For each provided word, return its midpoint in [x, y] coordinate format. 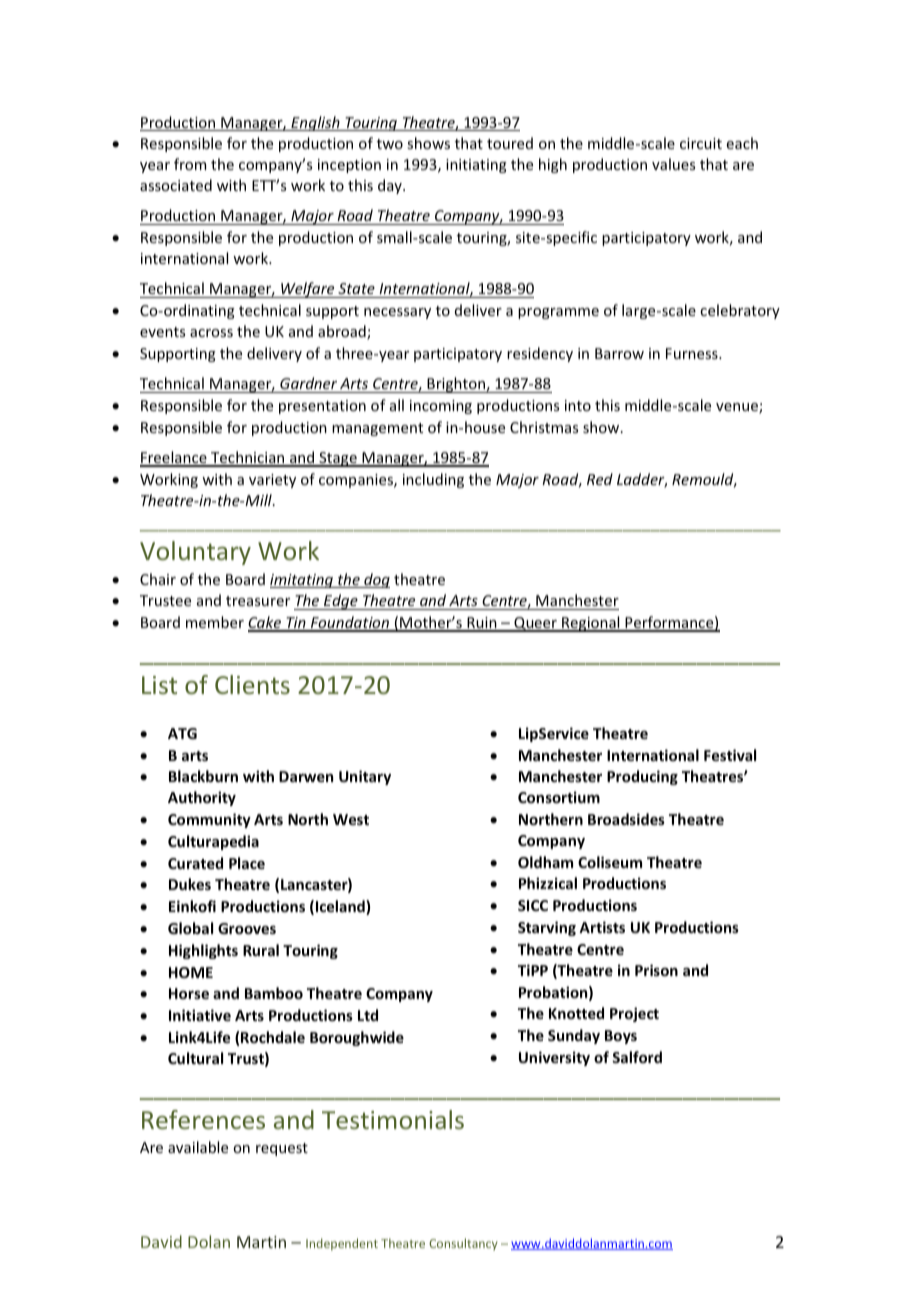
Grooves [247, 928]
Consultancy [463, 1244]
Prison [656, 970]
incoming [441, 407]
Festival [730, 755]
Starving [547, 928]
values [673, 164]
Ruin [482, 624]
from [190, 164]
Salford [637, 1057]
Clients [252, 684]
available [198, 1147]
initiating [476, 166]
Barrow [619, 353]
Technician [248, 458]
